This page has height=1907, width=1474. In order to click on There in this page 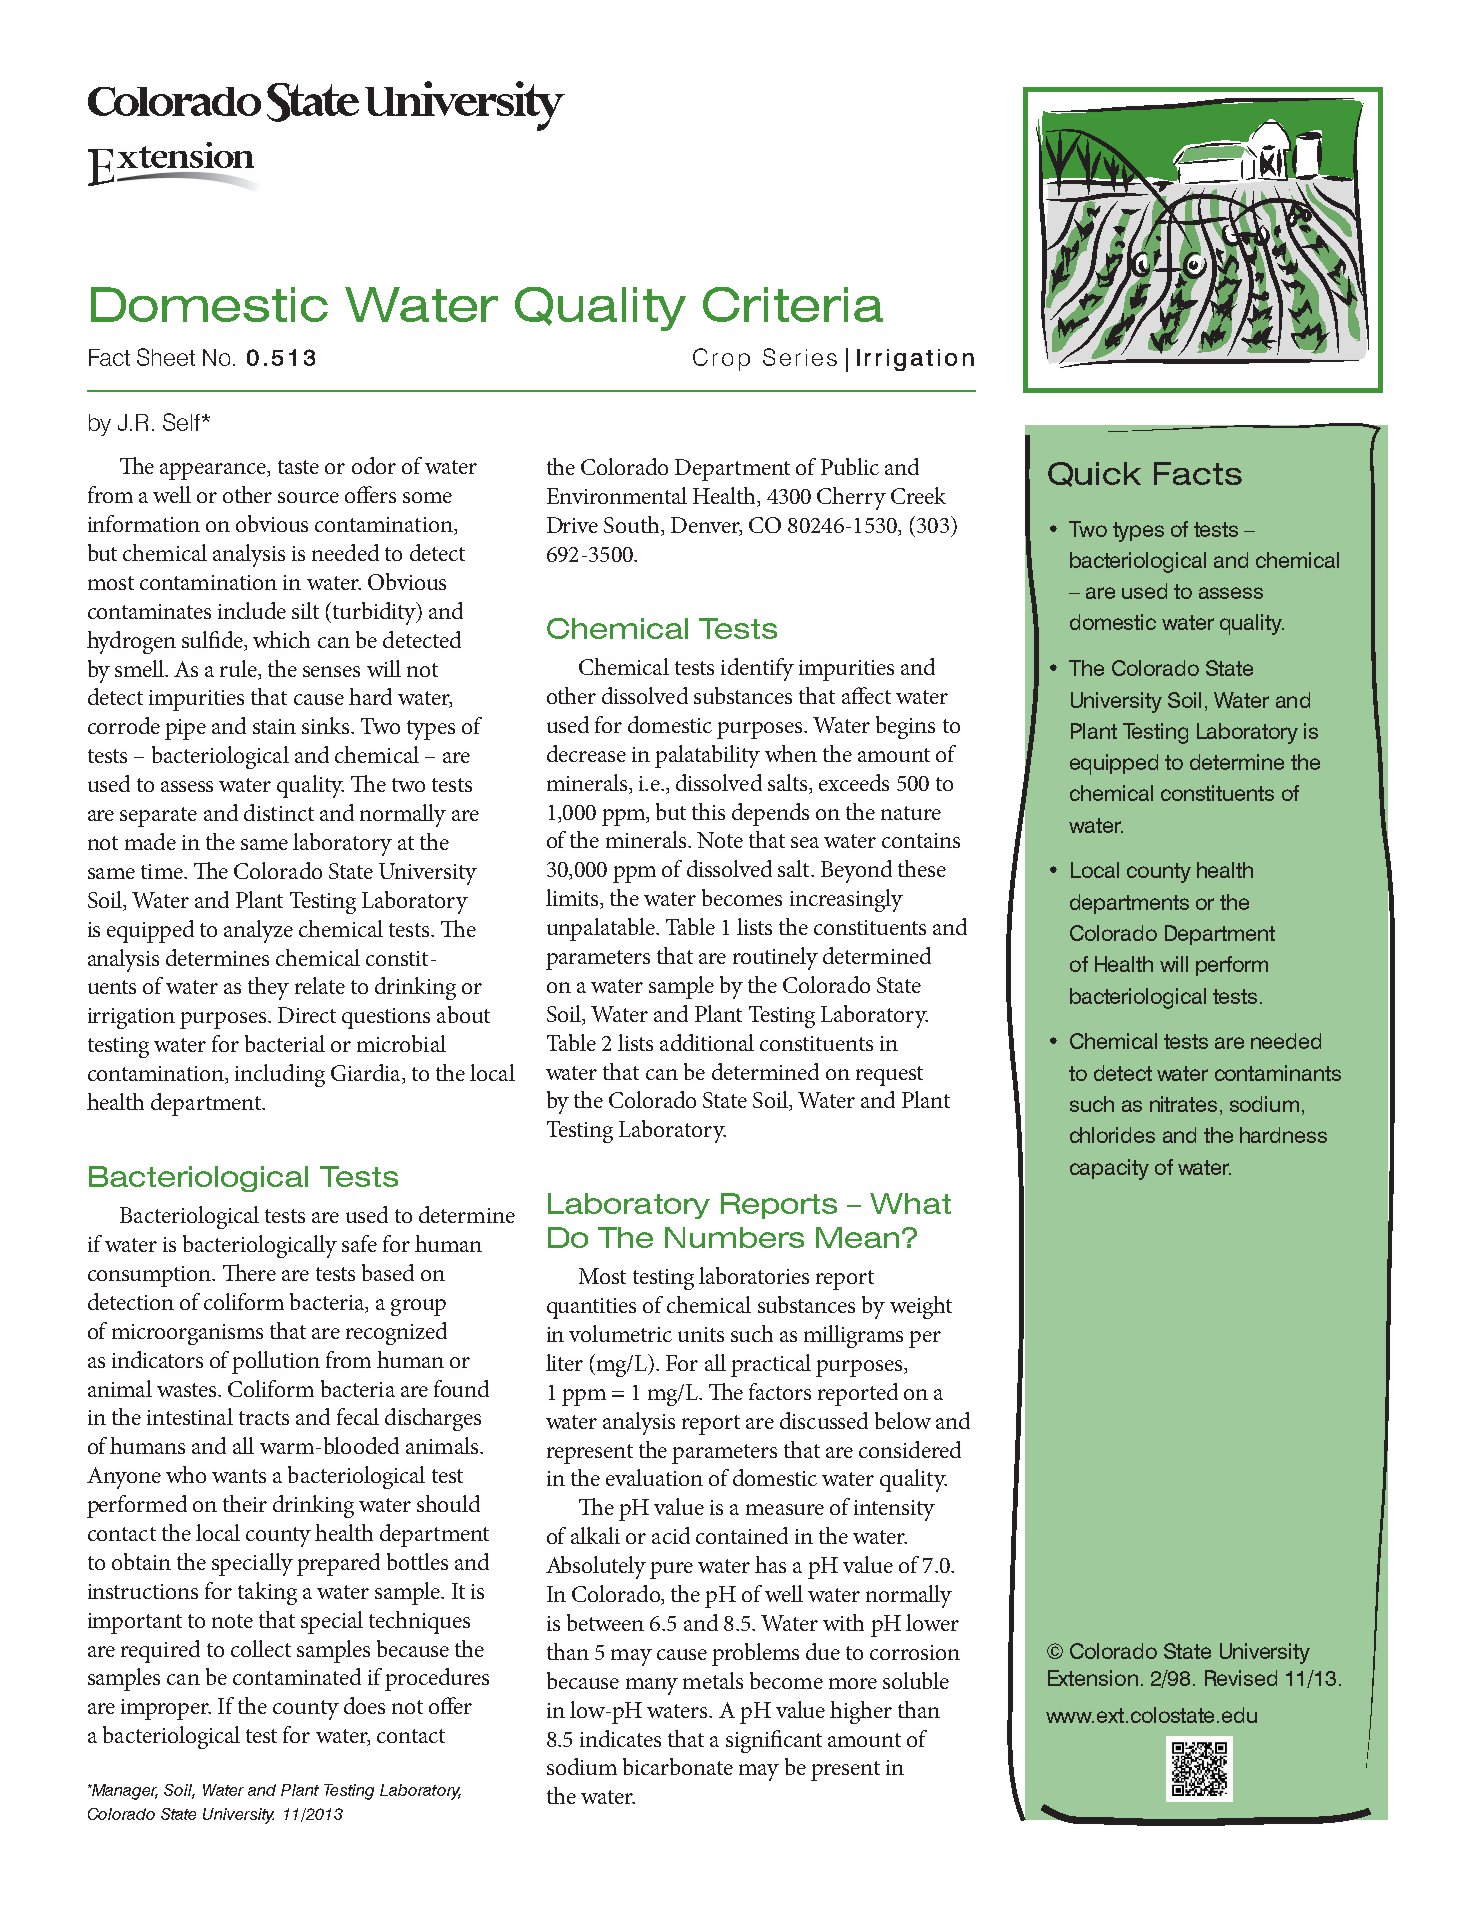, I will do `click(249, 1272)`.
